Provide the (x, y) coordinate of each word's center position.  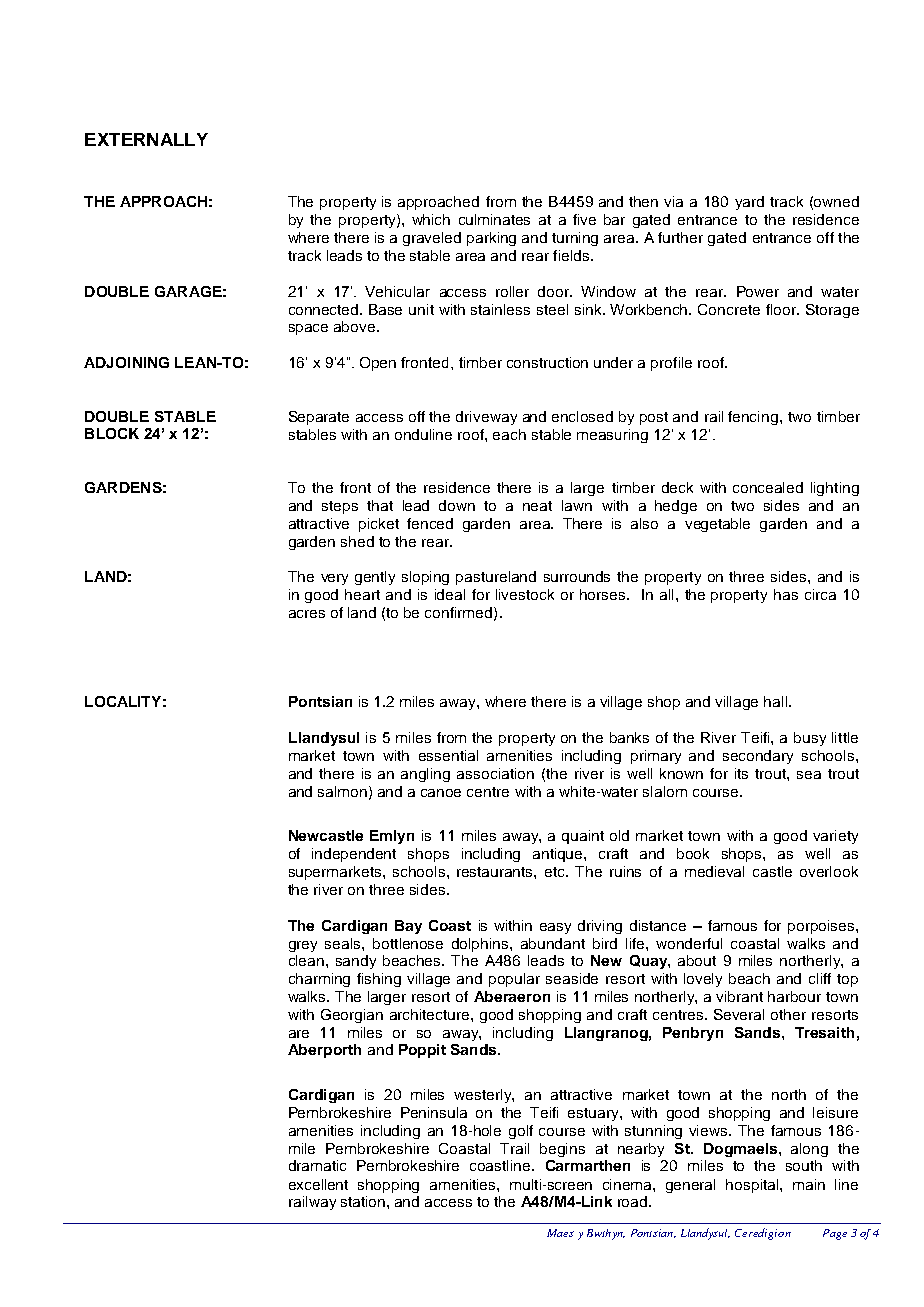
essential (448, 755)
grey (303, 946)
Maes (560, 1233)
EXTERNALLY (146, 139)
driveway (486, 418)
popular (514, 980)
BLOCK (112, 433)
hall (777, 701)
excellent (318, 1184)
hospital (753, 1186)
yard (749, 203)
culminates (494, 219)
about (697, 960)
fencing (753, 418)
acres (307, 614)
